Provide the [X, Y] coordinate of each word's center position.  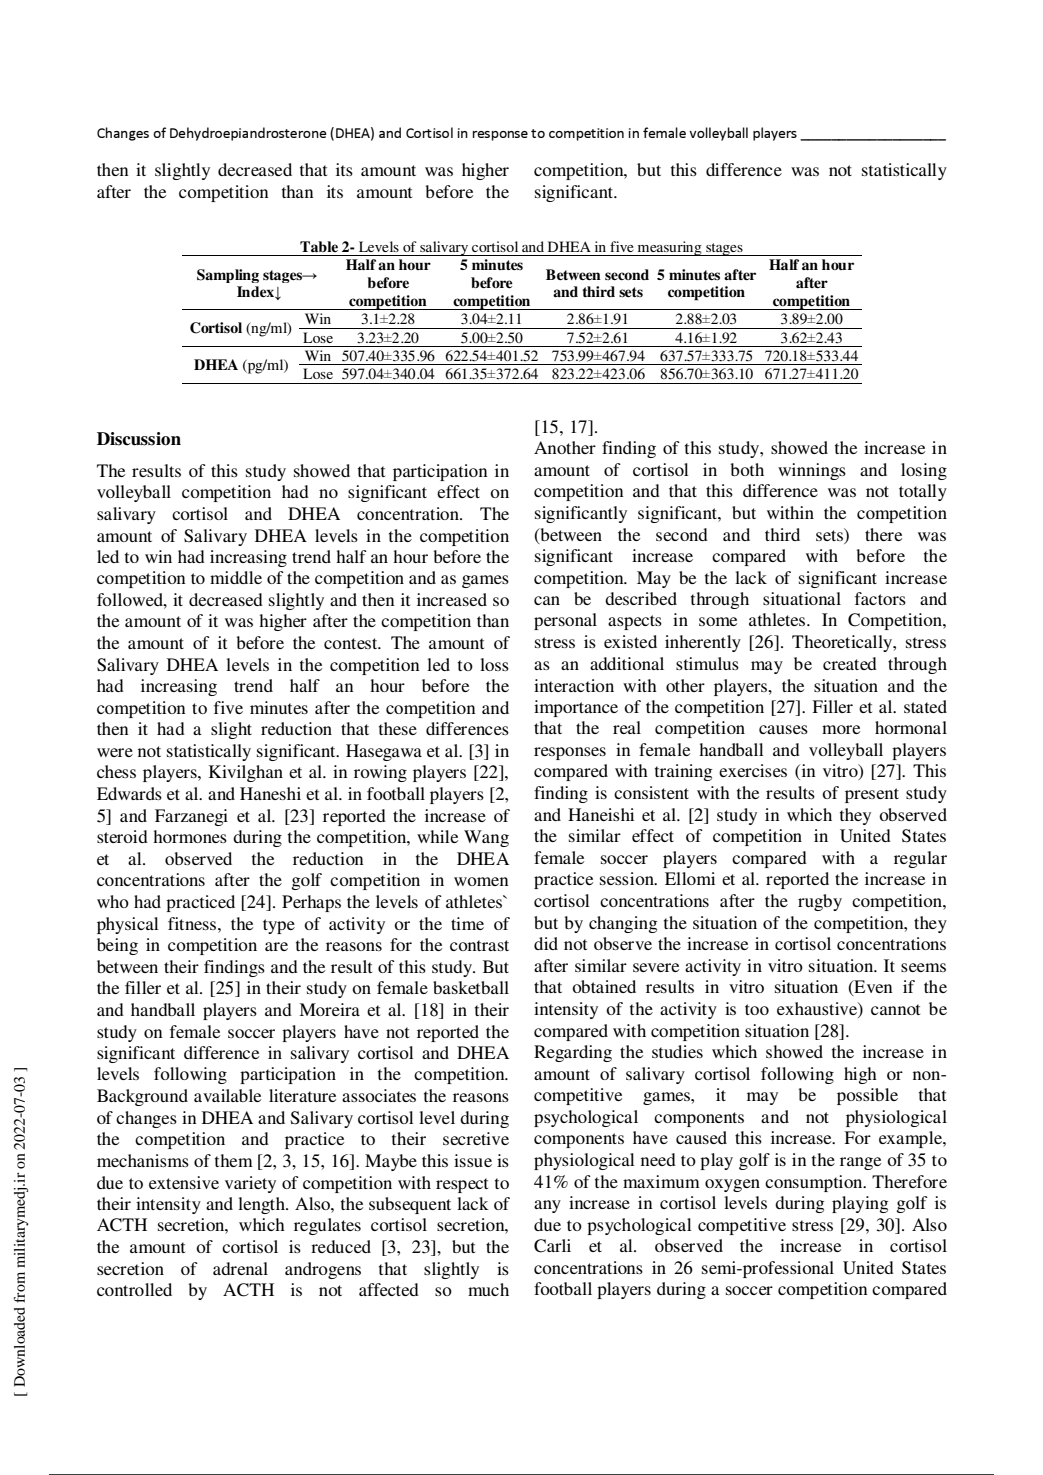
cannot [895, 1009]
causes [783, 729]
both [747, 469]
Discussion [139, 439]
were [115, 752]
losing [924, 471]
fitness [192, 923]
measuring [669, 248]
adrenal [240, 1268]
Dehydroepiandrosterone [248, 134]
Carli [552, 1246]
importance [576, 708]
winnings [812, 471]
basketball [471, 987]
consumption [815, 1183]
